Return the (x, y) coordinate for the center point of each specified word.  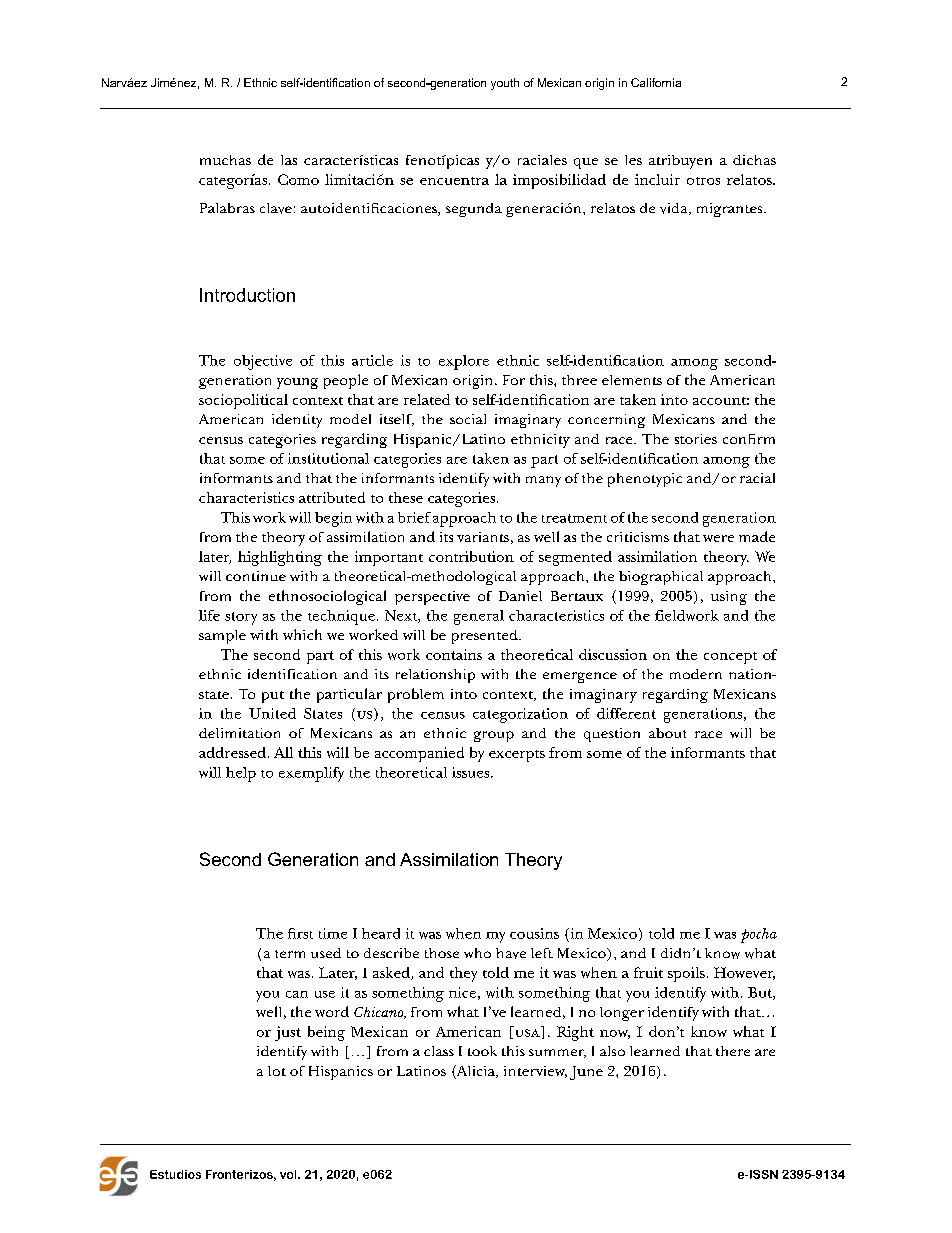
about (667, 733)
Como (298, 179)
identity (297, 421)
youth (505, 84)
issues (472, 772)
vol (289, 1174)
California (656, 82)
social (468, 419)
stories (696, 439)
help (241, 774)
